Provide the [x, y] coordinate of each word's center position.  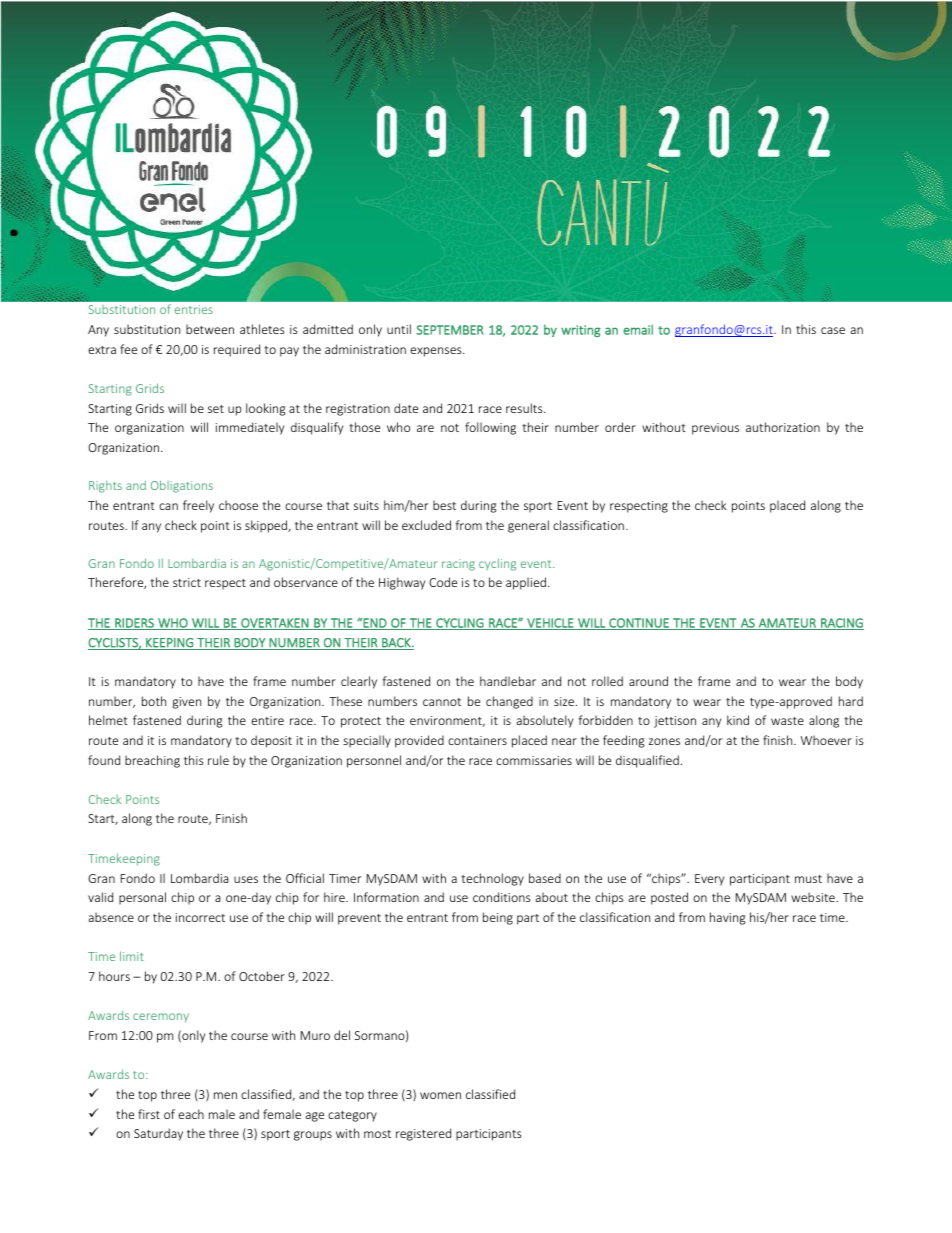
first [149, 1114]
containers [477, 740]
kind [738, 720]
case [833, 330]
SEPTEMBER [449, 330]
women [440, 1095]
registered [423, 1134]
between [210, 329]
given [186, 703]
